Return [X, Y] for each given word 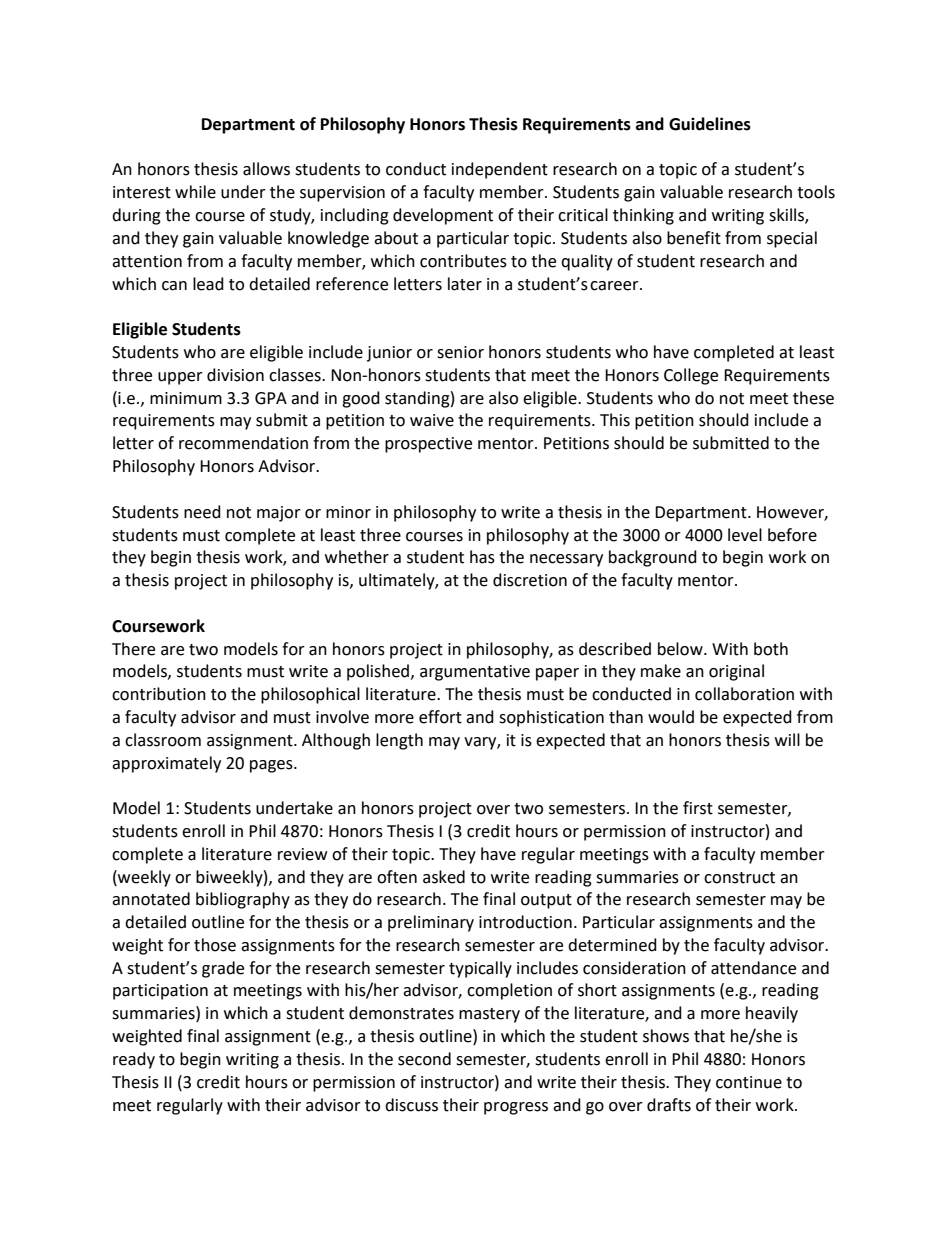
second [424, 1059]
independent [500, 170]
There [133, 649]
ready [134, 1060]
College [691, 376]
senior [460, 352]
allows [266, 169]
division [235, 375]
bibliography [243, 900]
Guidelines [710, 124]
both [771, 649]
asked [444, 877]
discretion [530, 580]
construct [739, 878]
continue [749, 1082]
